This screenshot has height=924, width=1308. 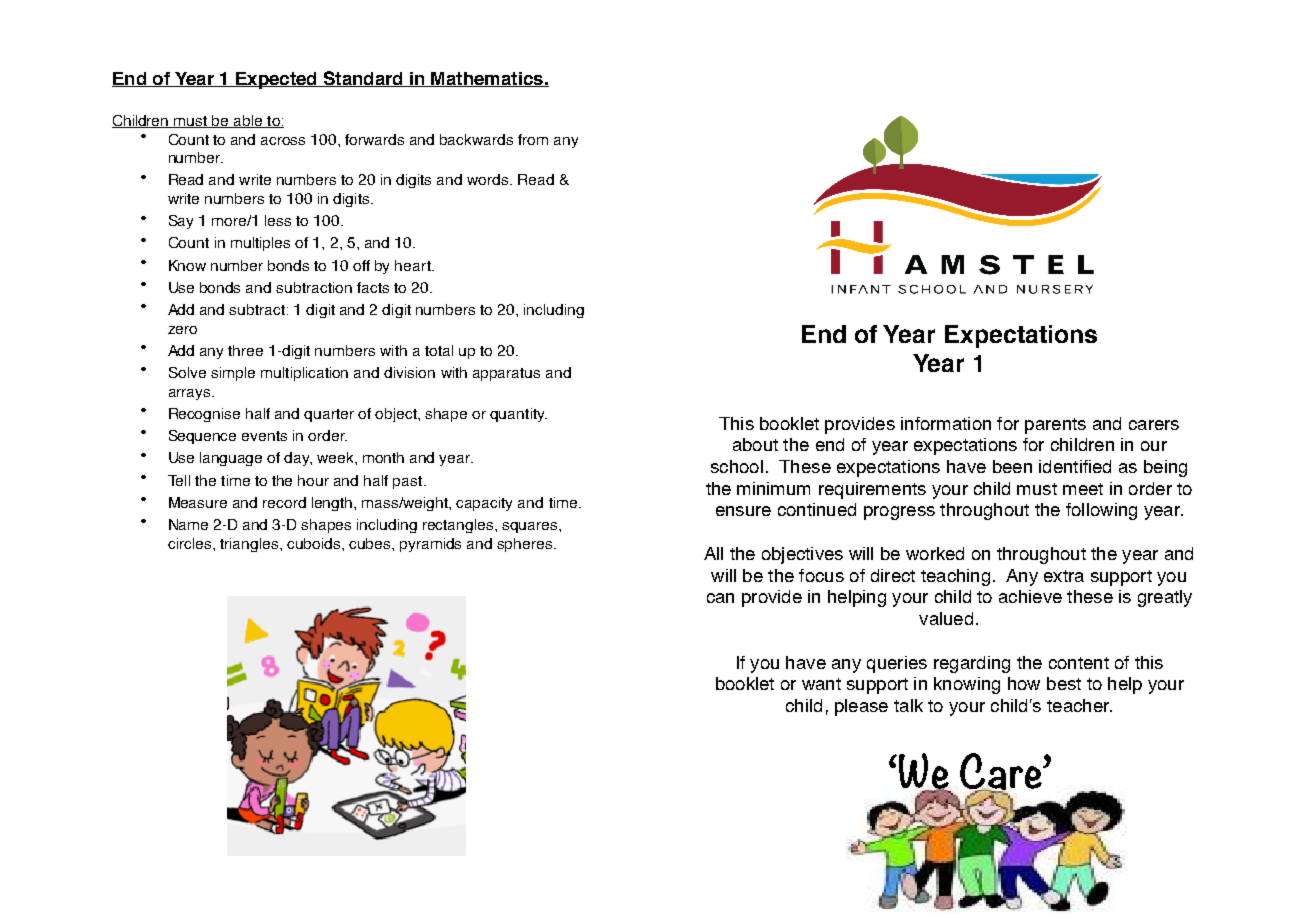 I want to click on multiplication, so click(x=304, y=374).
